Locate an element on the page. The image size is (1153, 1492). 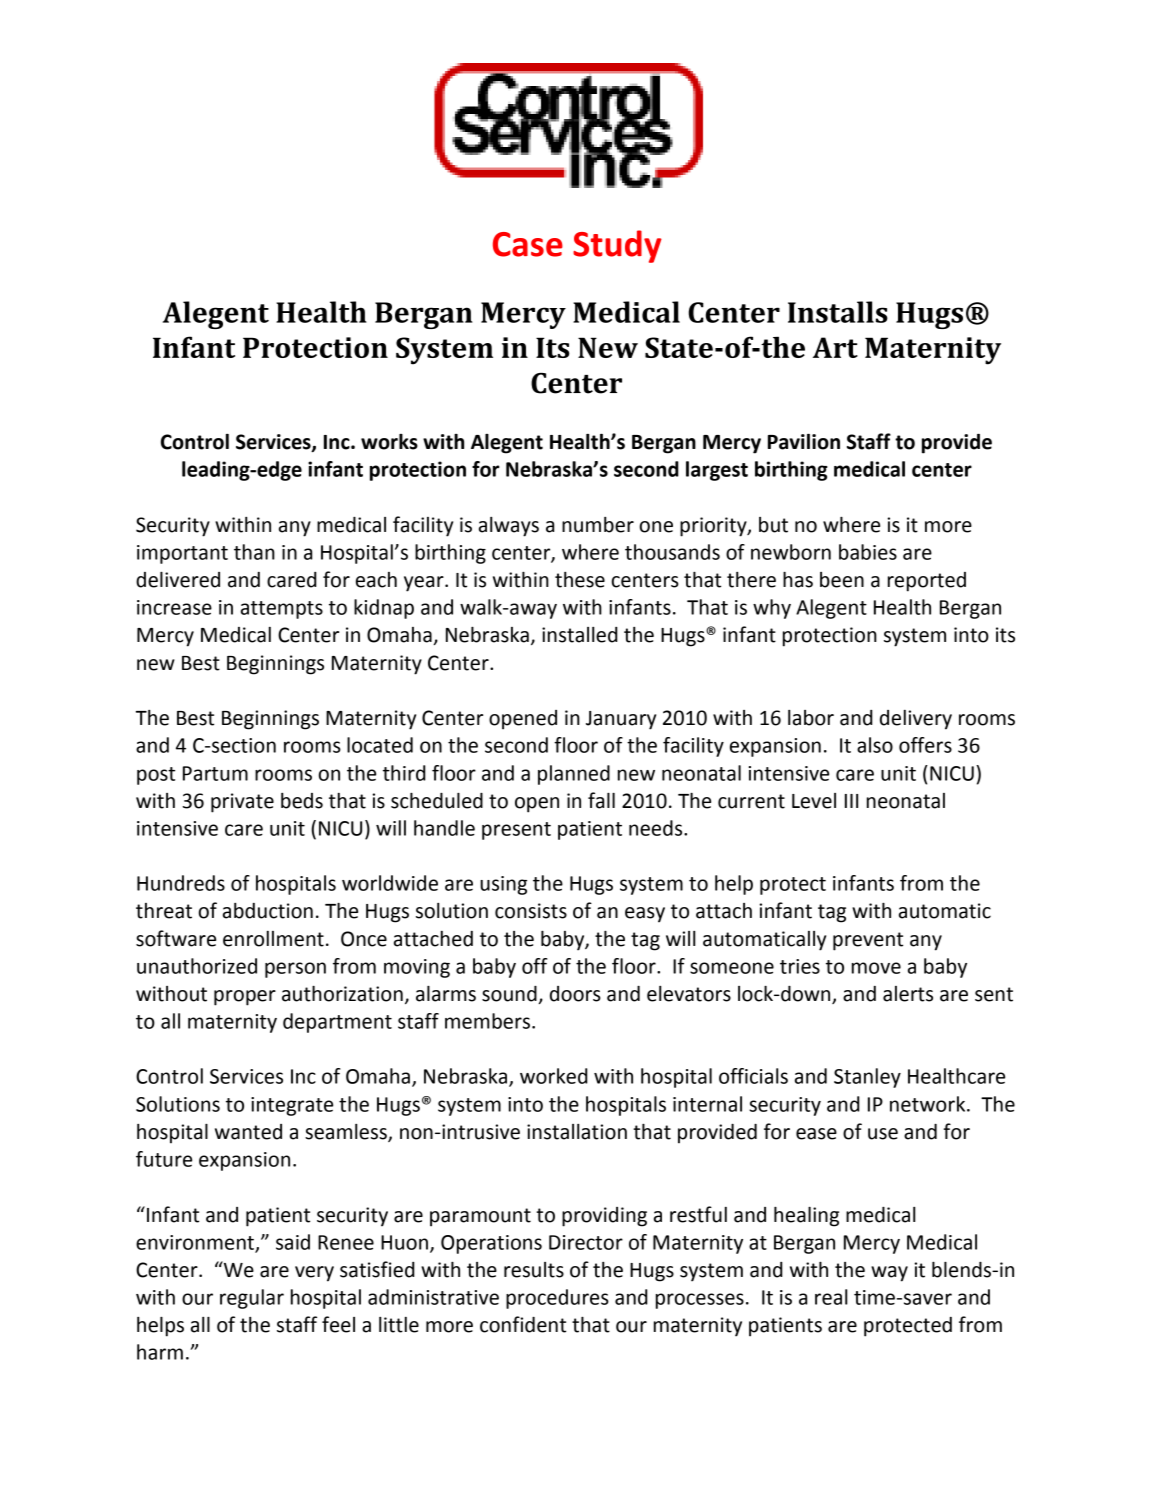
Stanley is located at coordinates (867, 1078).
